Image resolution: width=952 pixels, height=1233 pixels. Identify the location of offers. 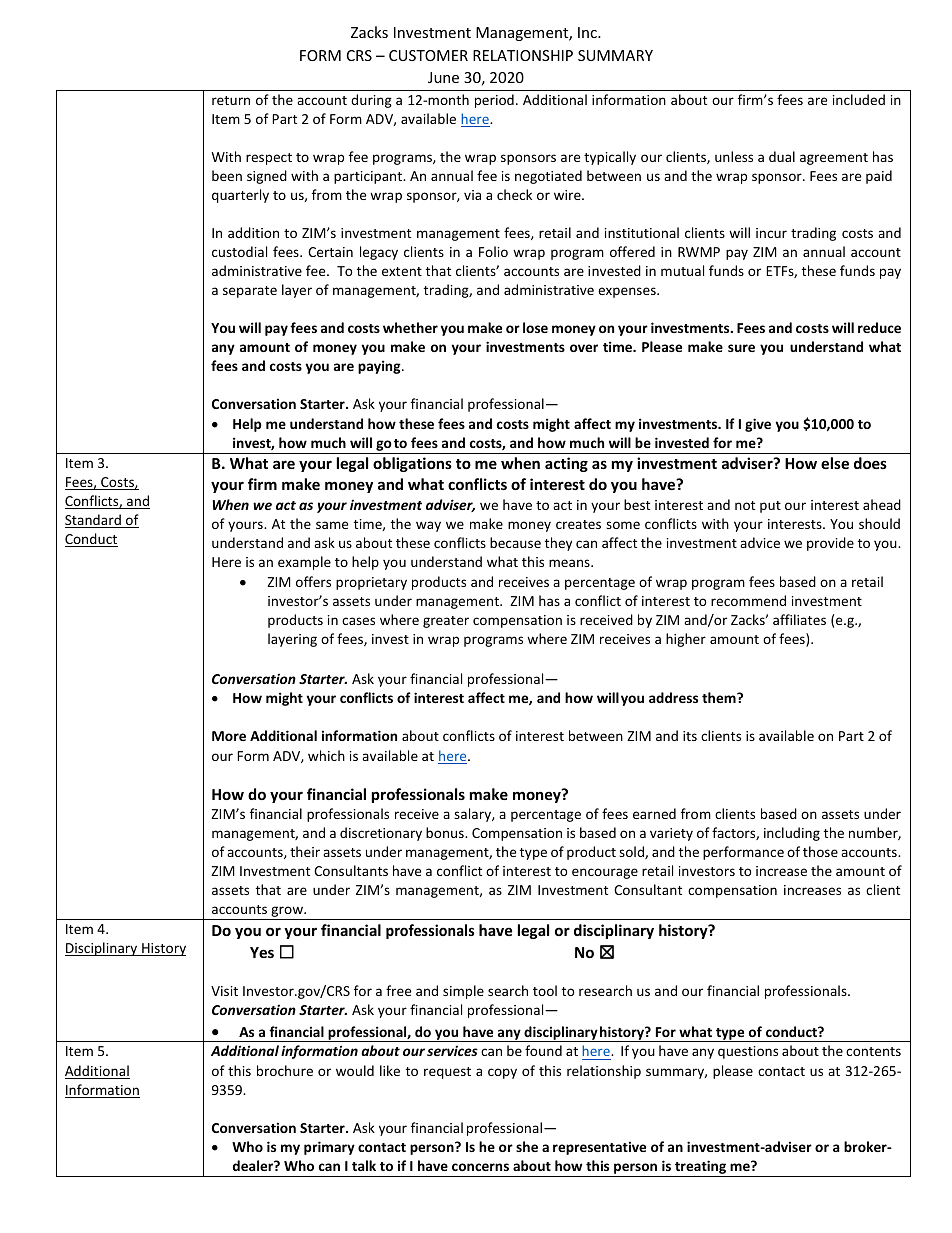
(313, 581).
